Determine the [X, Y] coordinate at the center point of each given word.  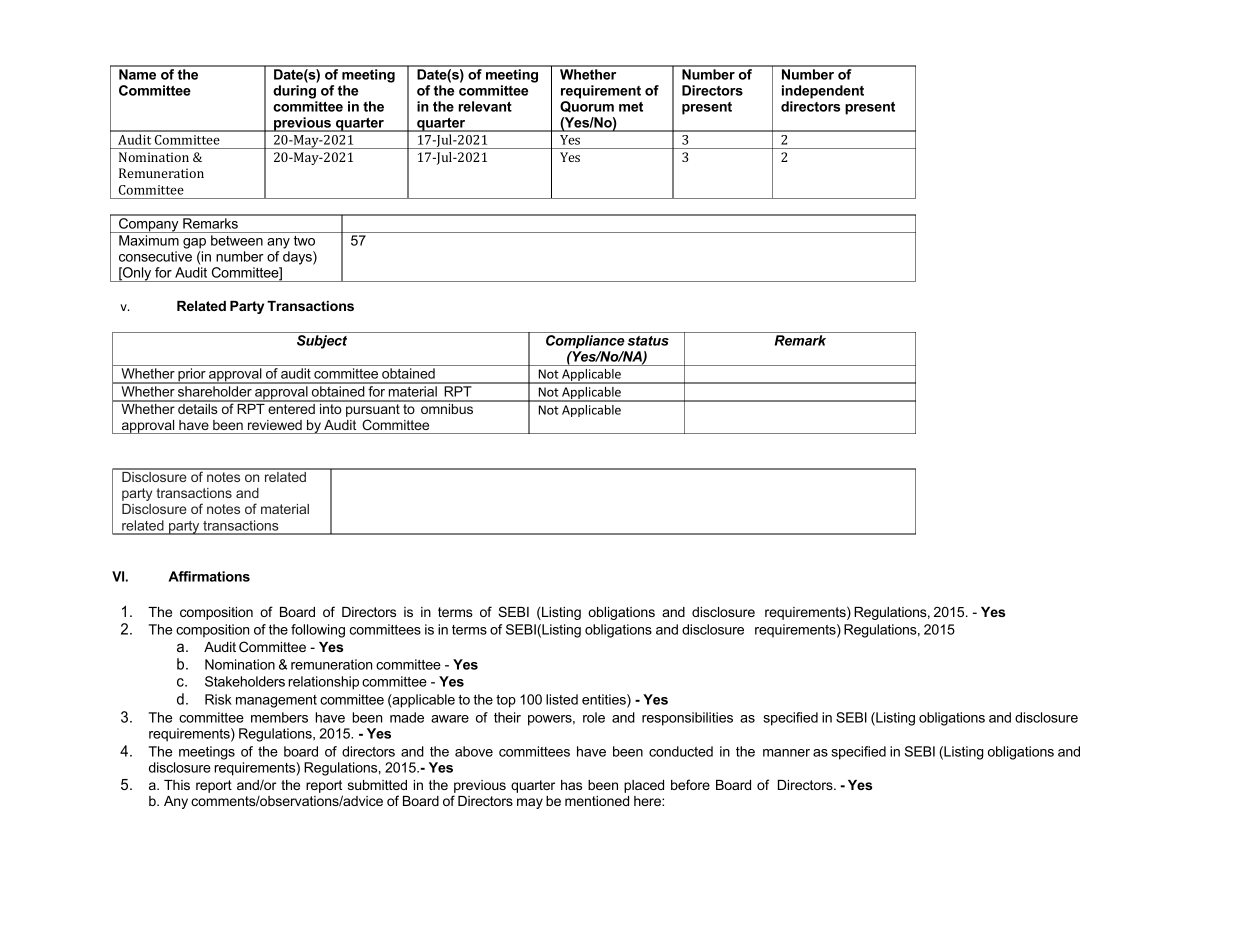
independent [823, 92]
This [177, 785]
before [690, 784]
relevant [485, 106]
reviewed [275, 425]
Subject [322, 342]
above [474, 751]
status [648, 341]
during [294, 92]
